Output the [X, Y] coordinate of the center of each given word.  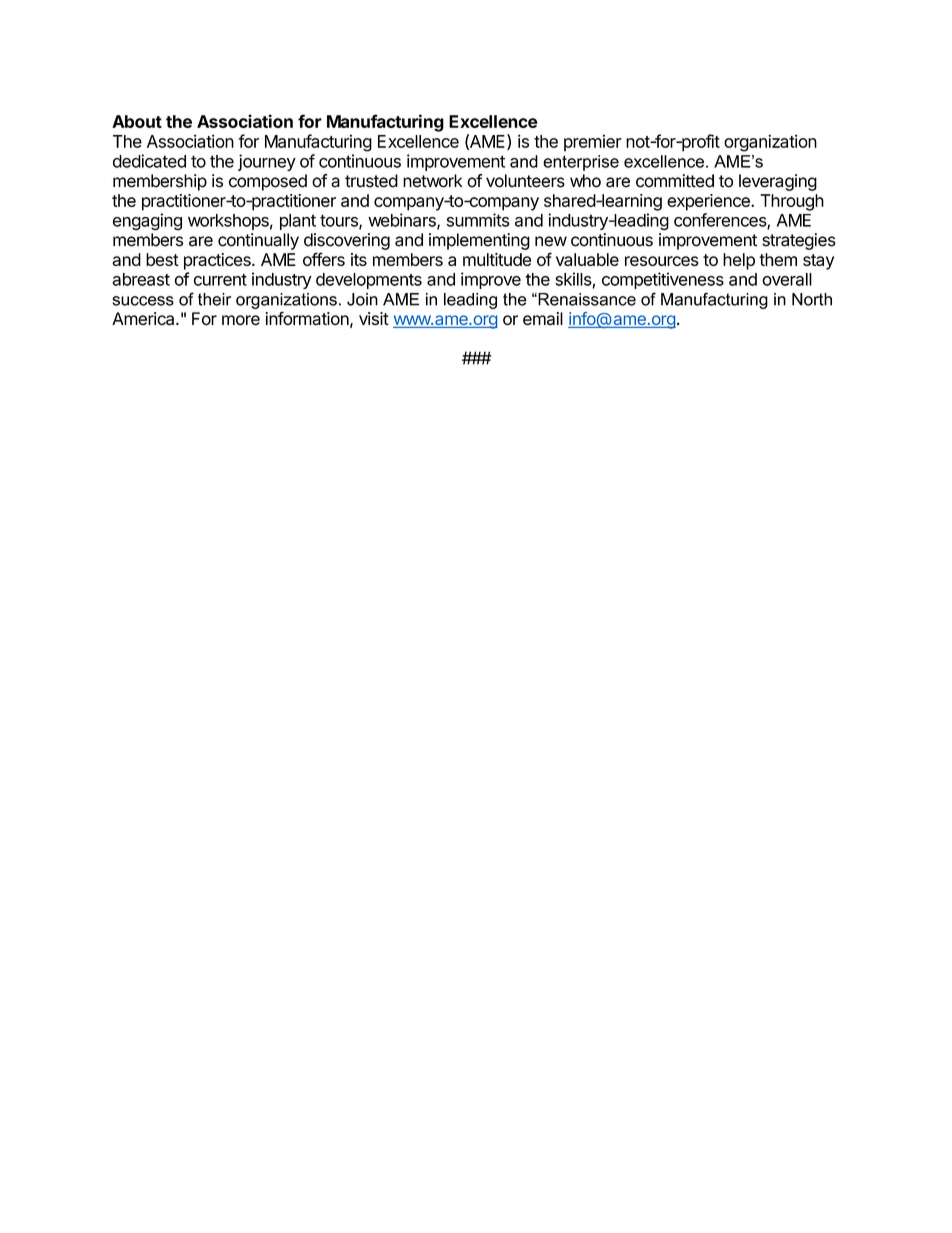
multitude [497, 259]
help [739, 261]
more [241, 320]
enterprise [581, 163]
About [137, 121]
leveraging [778, 182]
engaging [147, 222]
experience [709, 202]
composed [268, 182]
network [433, 181]
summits [478, 220]
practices [218, 261]
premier [593, 143]
